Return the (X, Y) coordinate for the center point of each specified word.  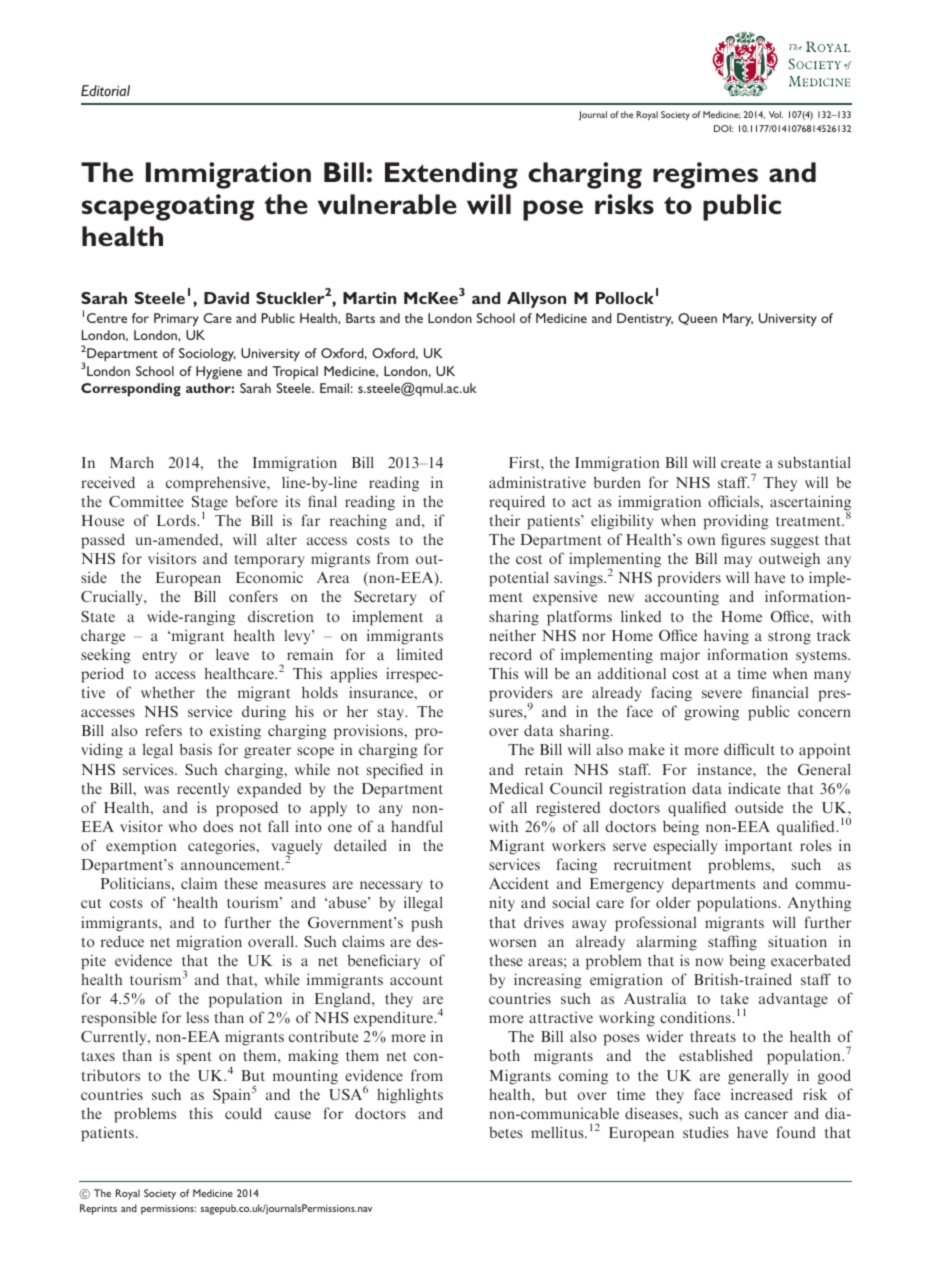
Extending (451, 175)
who (183, 826)
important (758, 847)
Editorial (105, 90)
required (517, 503)
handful (417, 826)
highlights (410, 1096)
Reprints (98, 1209)
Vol (776, 114)
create (741, 463)
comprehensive (217, 484)
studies (706, 1132)
